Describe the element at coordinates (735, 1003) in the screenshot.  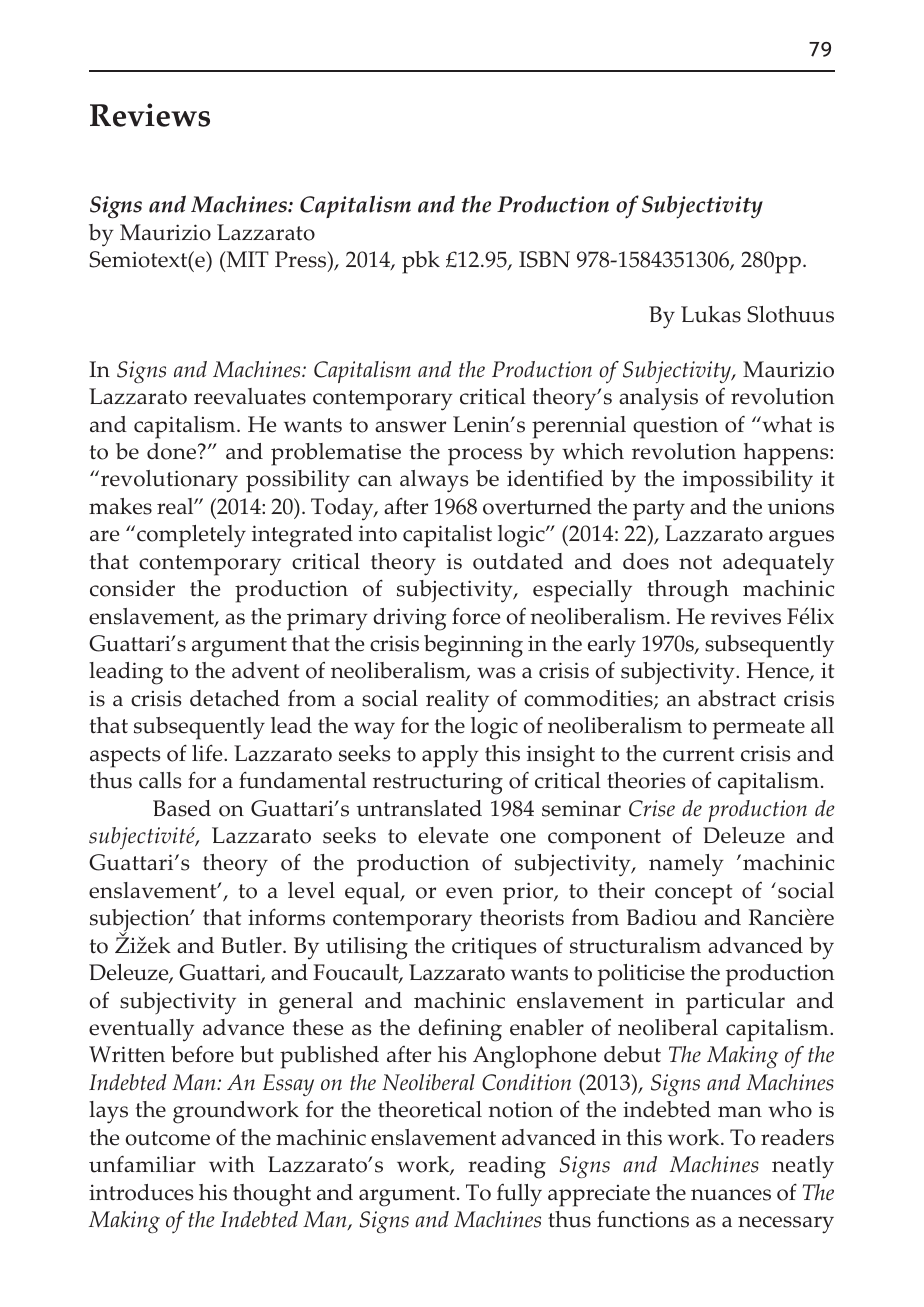
I see `particular` at that location.
